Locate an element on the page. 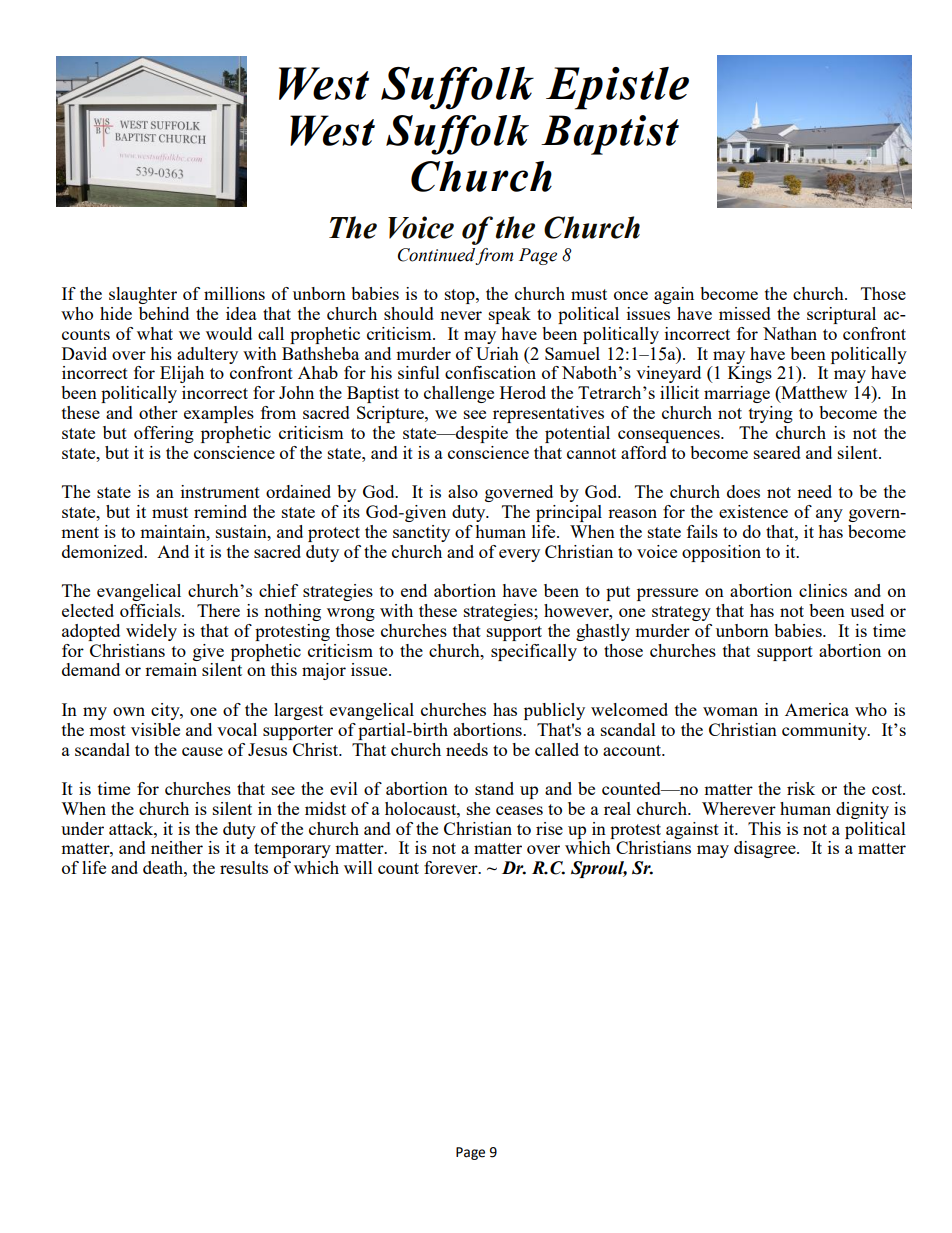 This page has height=1233, width=952. adultery is located at coordinates (207, 355).
